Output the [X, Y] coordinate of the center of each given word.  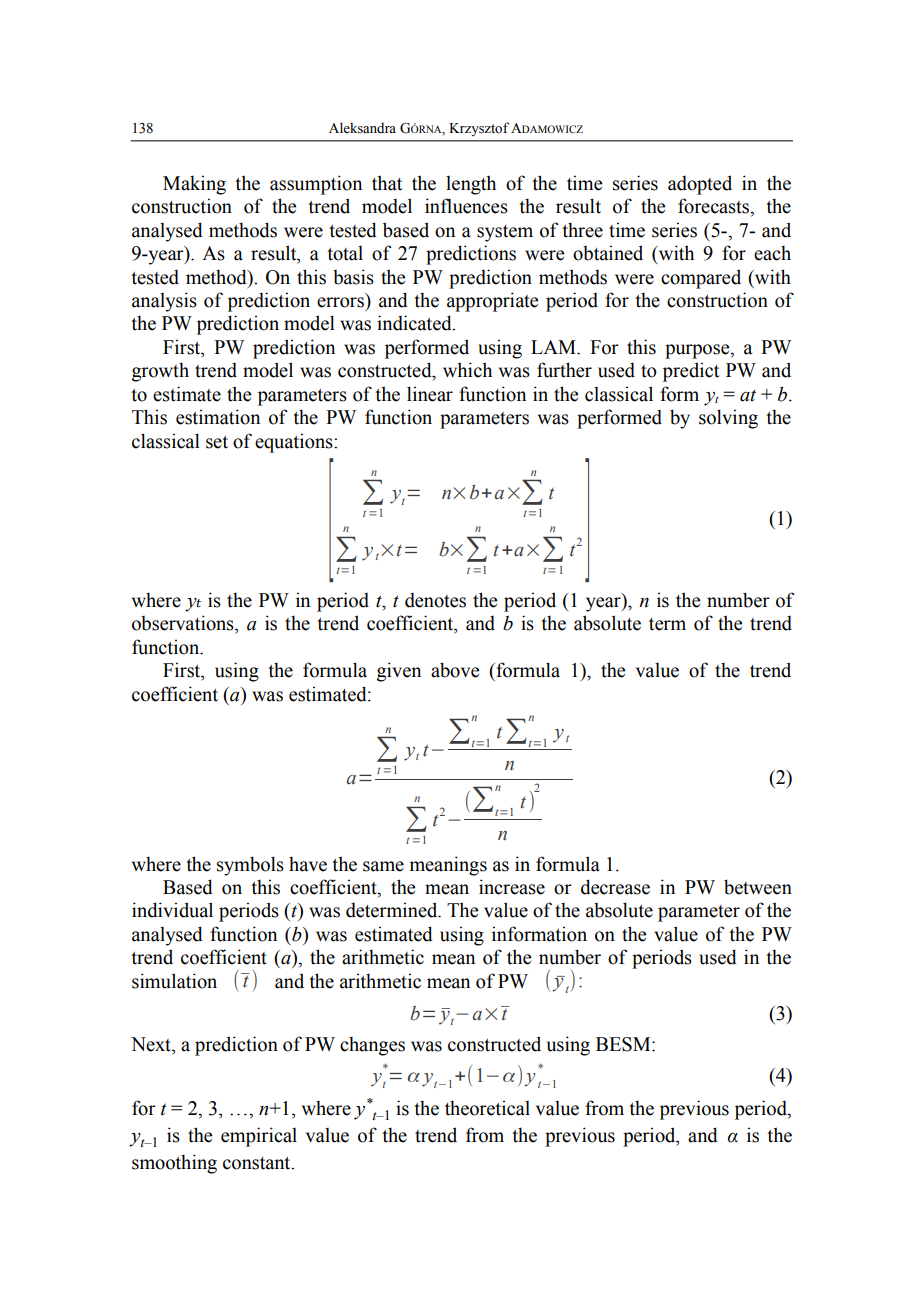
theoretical [487, 1108]
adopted [700, 185]
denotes [435, 600]
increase [512, 887]
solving [728, 419]
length [471, 185]
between [758, 887]
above [455, 670]
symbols [250, 866]
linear [430, 394]
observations [184, 623]
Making [194, 185]
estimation [218, 417]
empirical [259, 1137]
